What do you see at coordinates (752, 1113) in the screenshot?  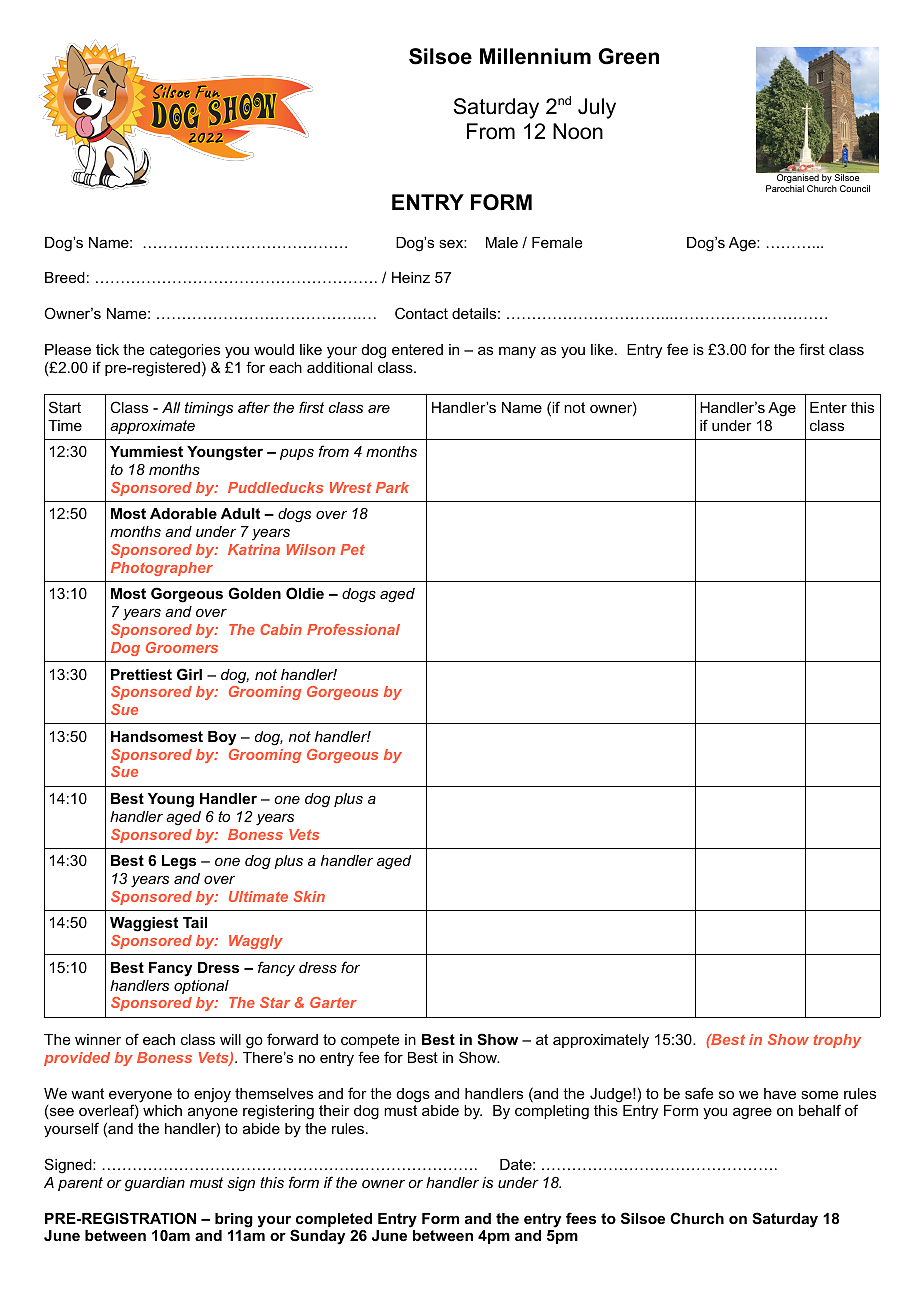 I see `agree` at bounding box center [752, 1113].
